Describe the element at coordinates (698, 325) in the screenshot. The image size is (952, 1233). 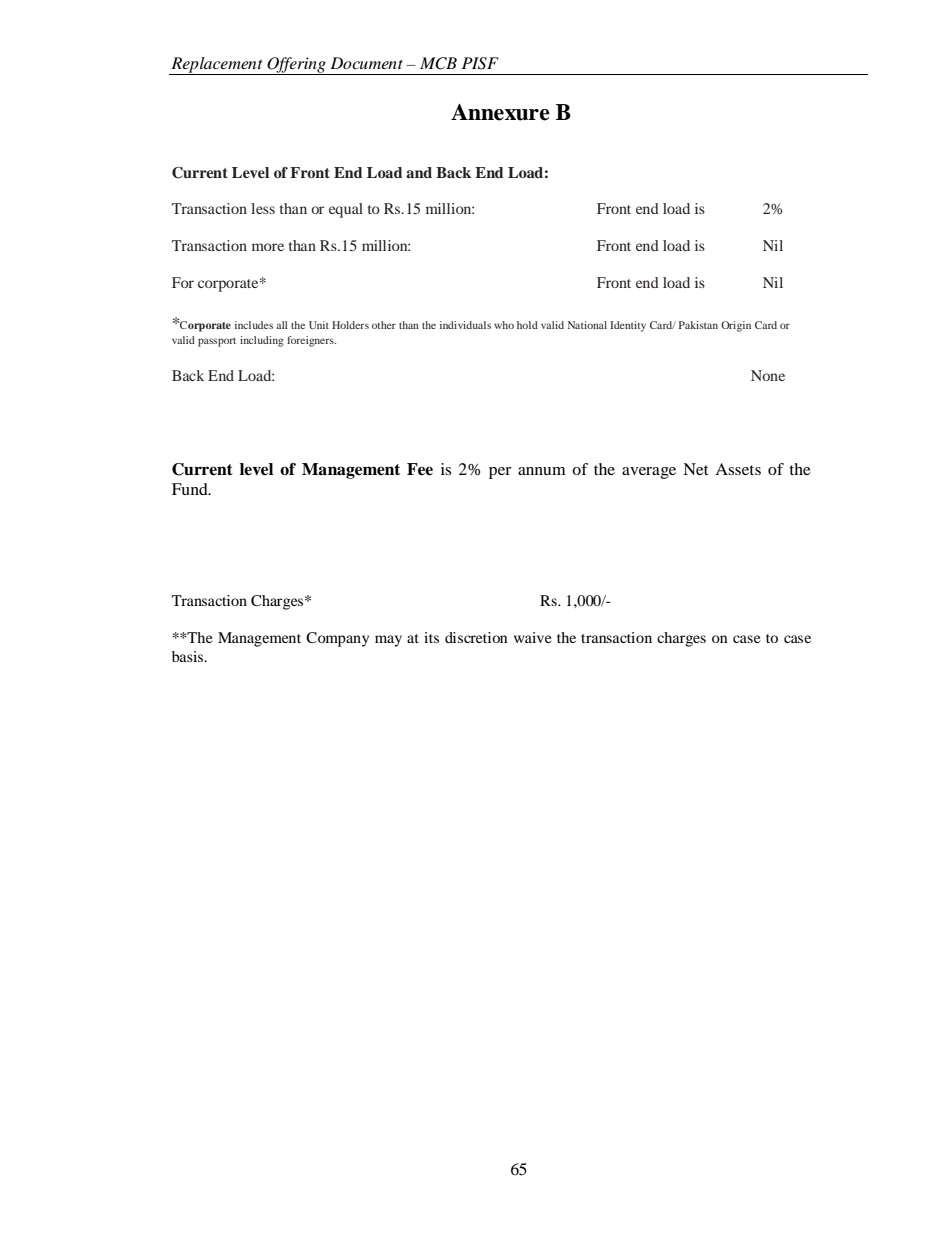
I see `Pakistan` at that location.
